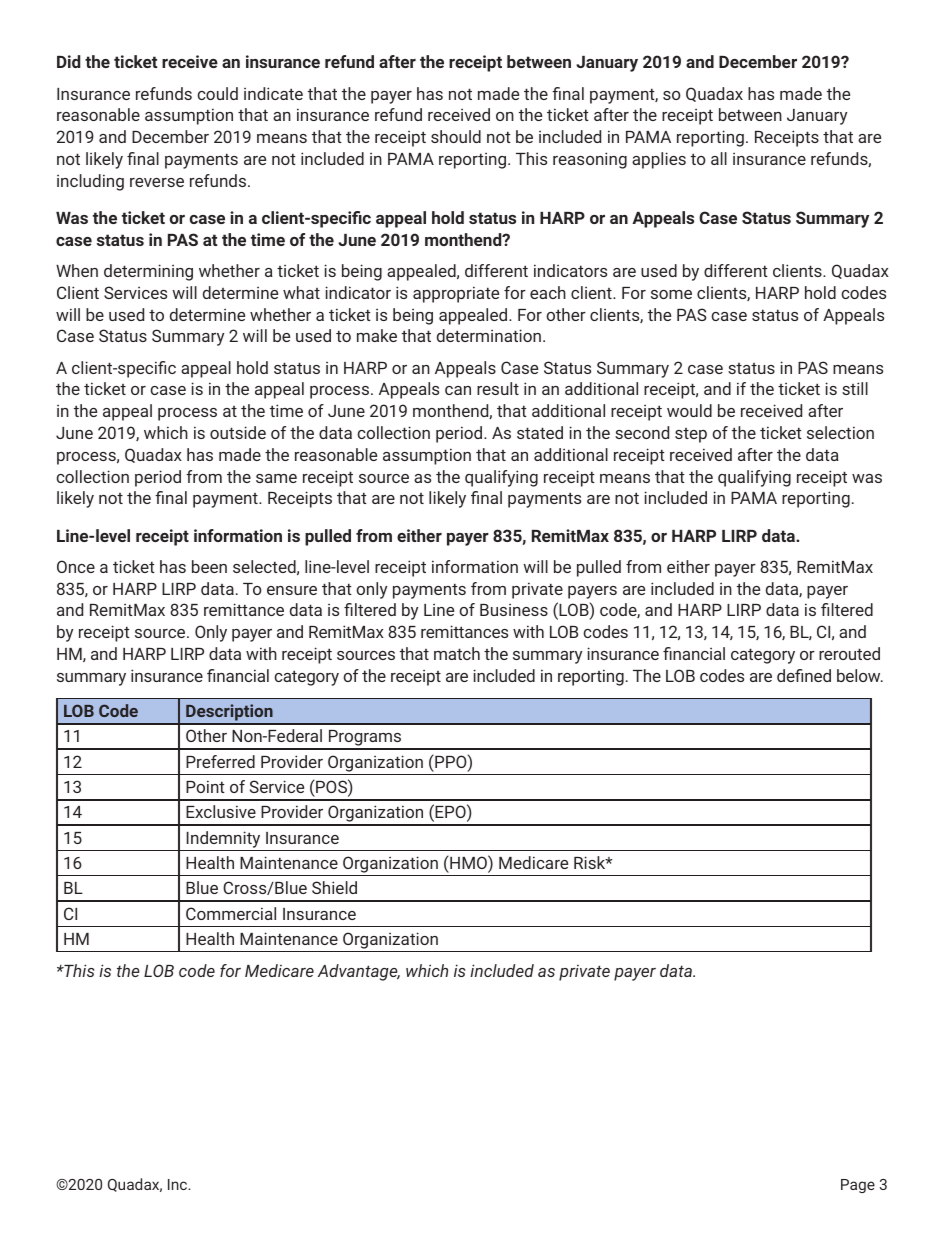  What do you see at coordinates (540, 432) in the screenshot?
I see `stated` at bounding box center [540, 432].
